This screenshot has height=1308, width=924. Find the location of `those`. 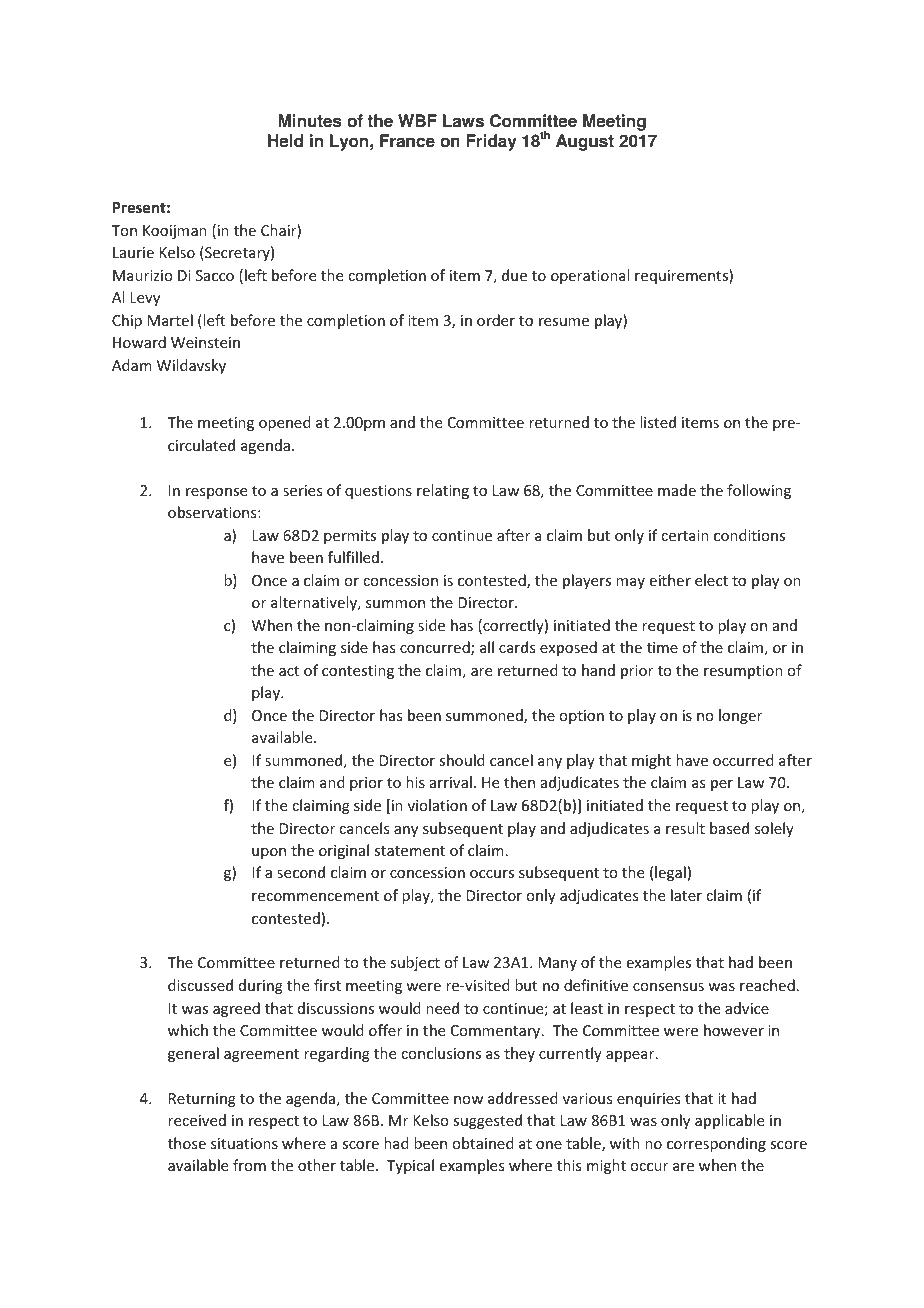

those is located at coordinates (187, 1143).
